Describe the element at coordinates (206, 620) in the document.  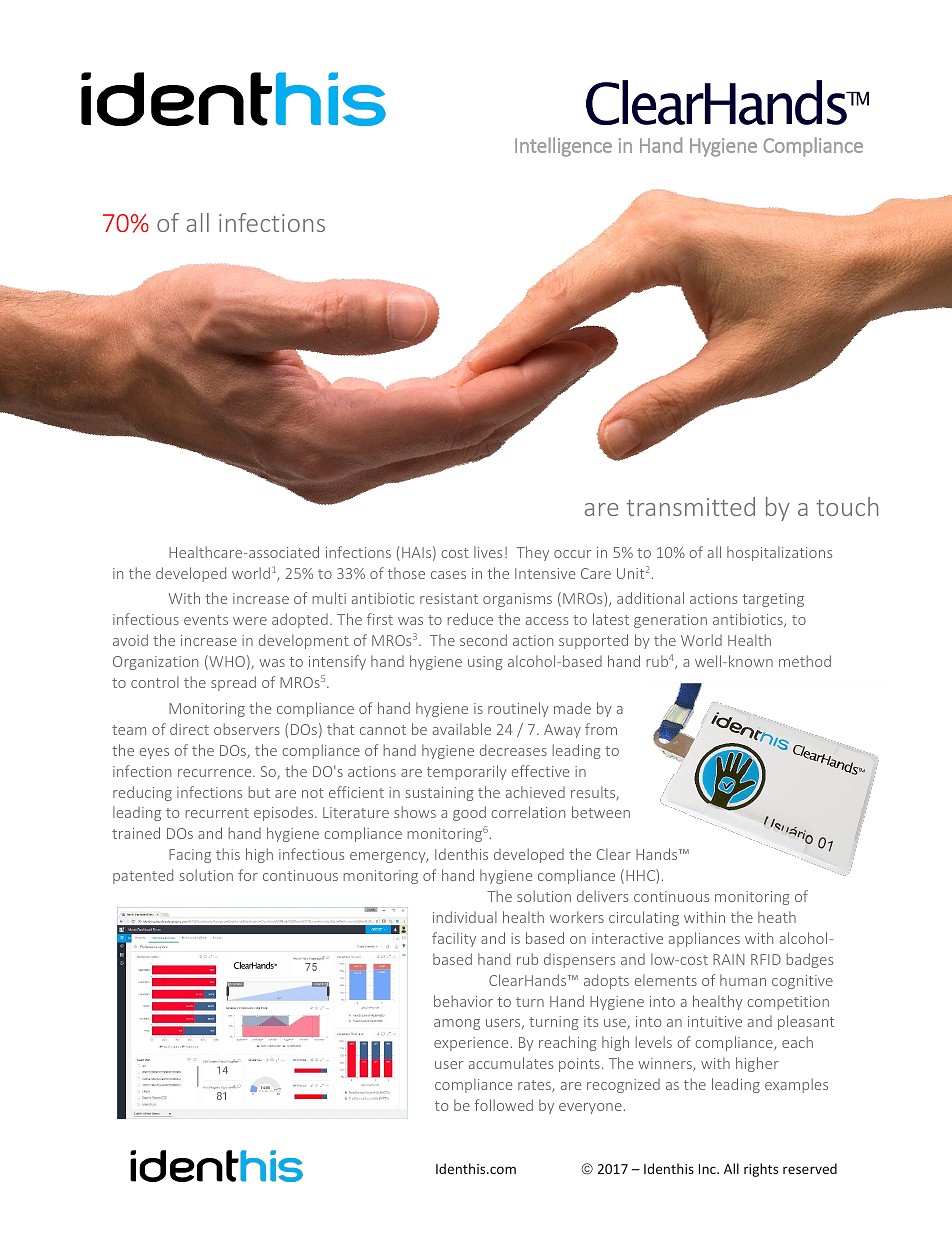
I see `events` at that location.
